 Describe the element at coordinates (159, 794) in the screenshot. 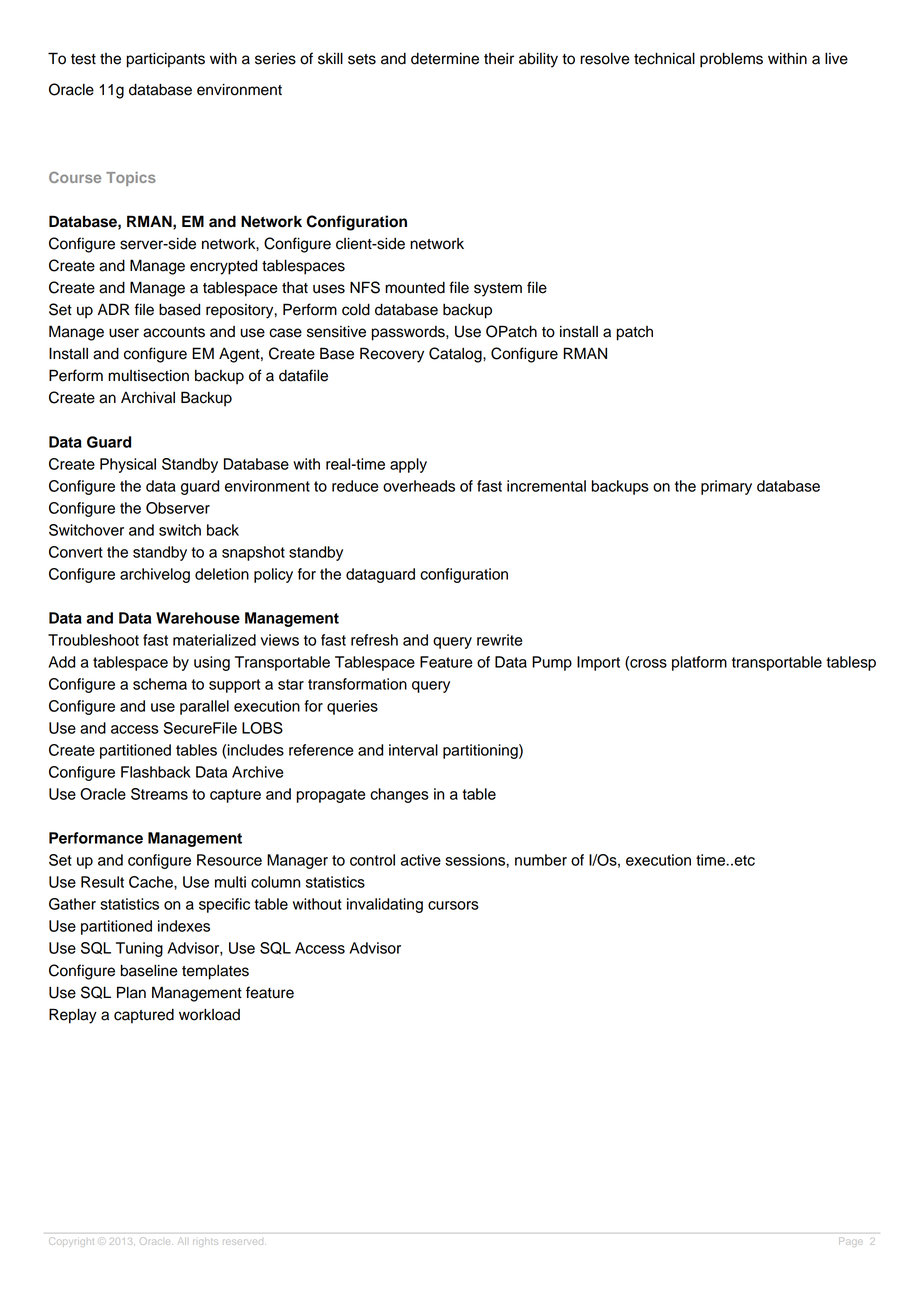

I see `Streams` at that location.
